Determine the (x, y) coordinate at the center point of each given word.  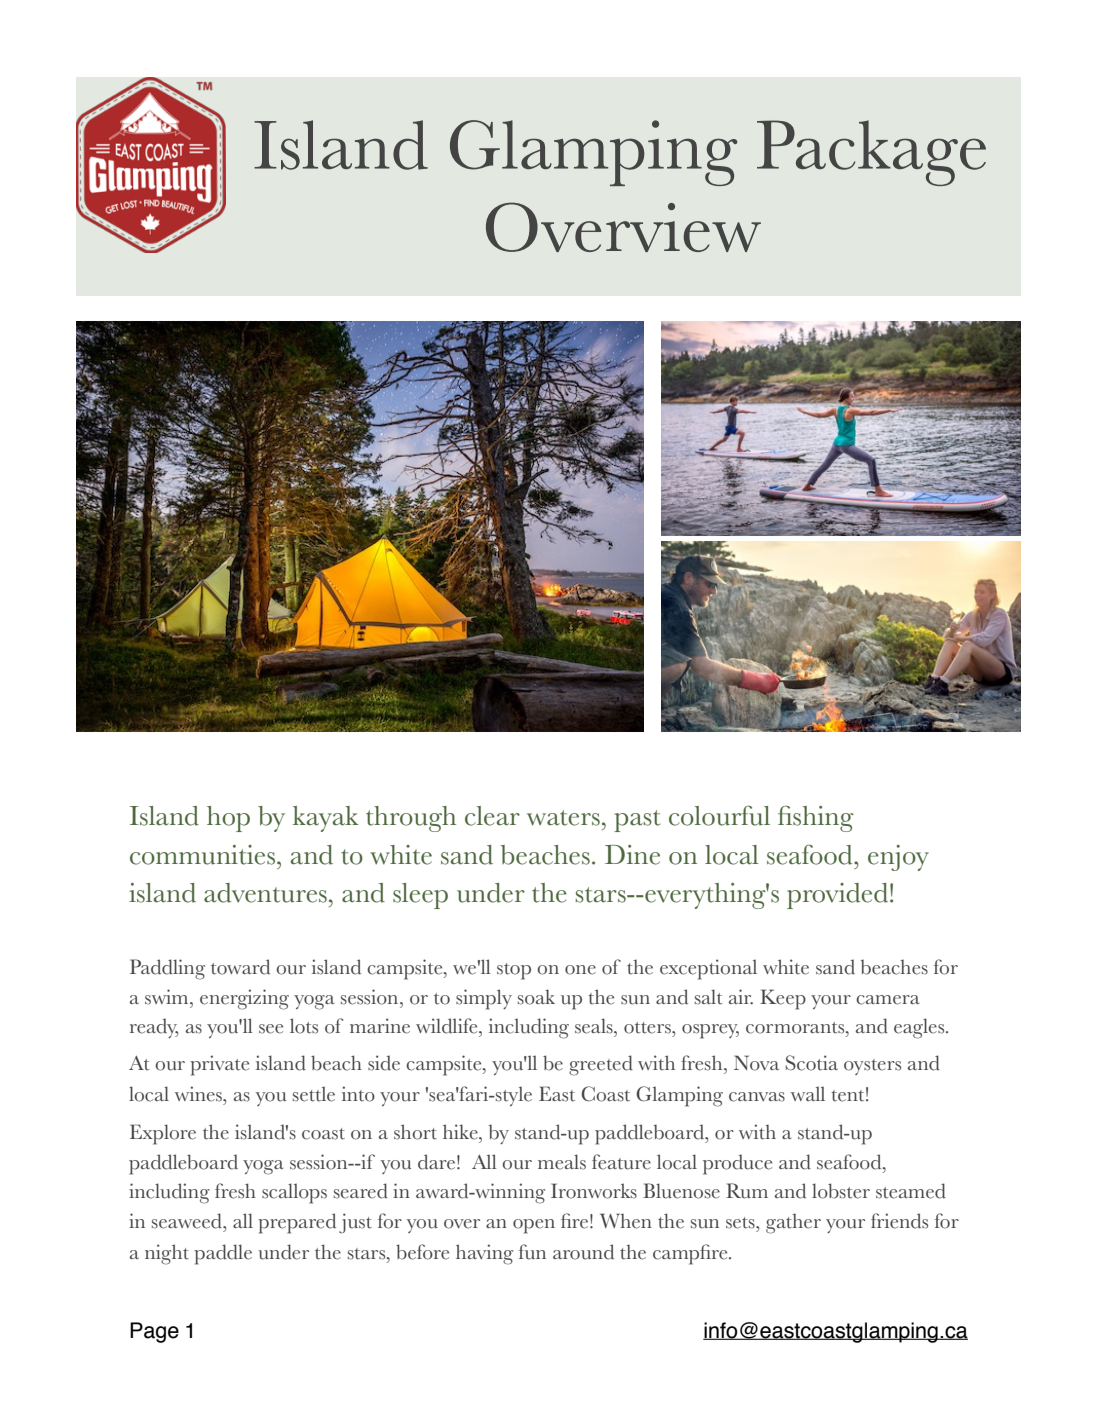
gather (793, 1224)
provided (837, 896)
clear (492, 816)
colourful (719, 815)
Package (871, 153)
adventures (265, 893)
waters (563, 818)
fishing (816, 819)
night (167, 1254)
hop (228, 819)
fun (532, 1252)
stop (514, 971)
